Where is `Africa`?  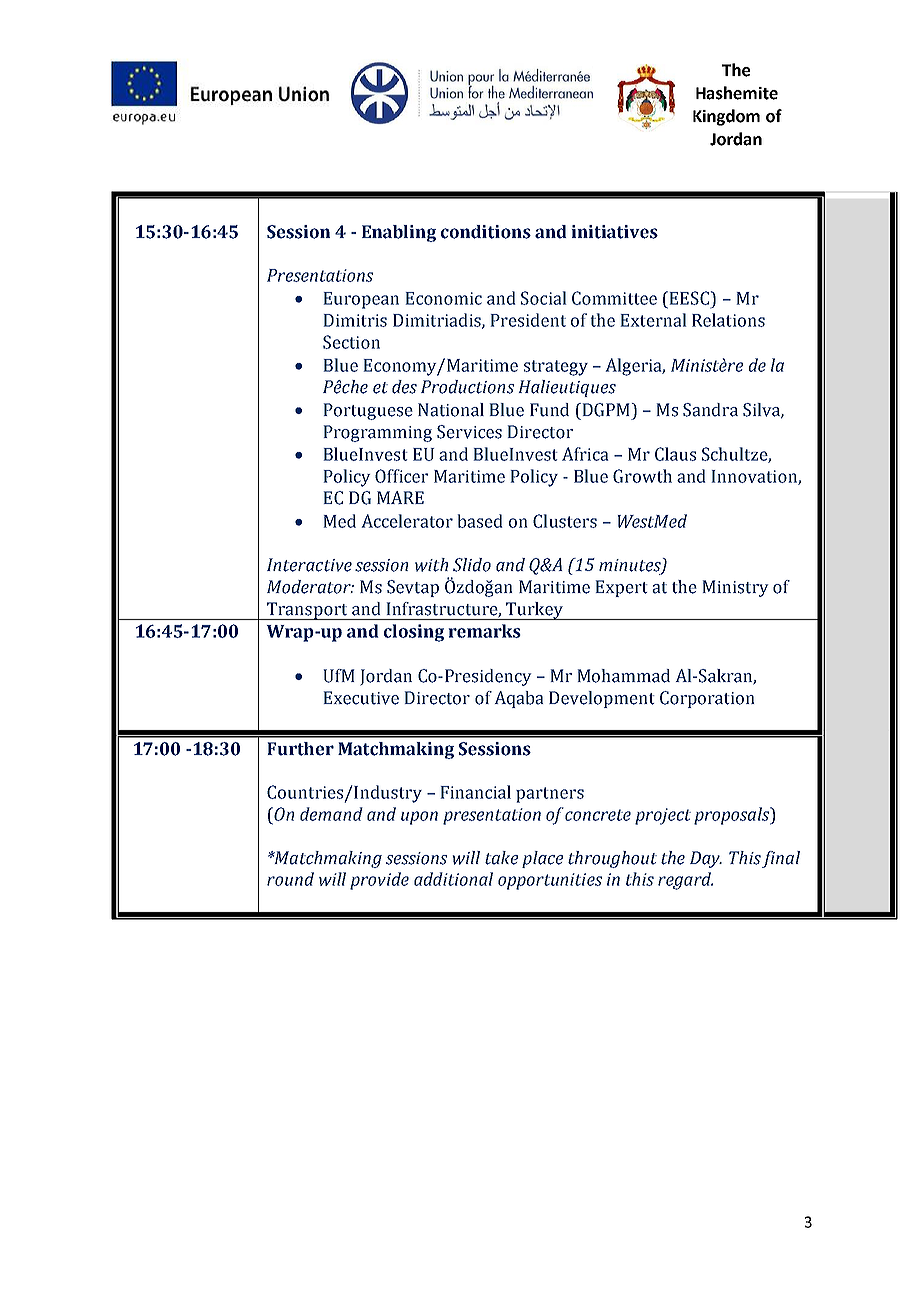
Africa is located at coordinates (585, 454).
